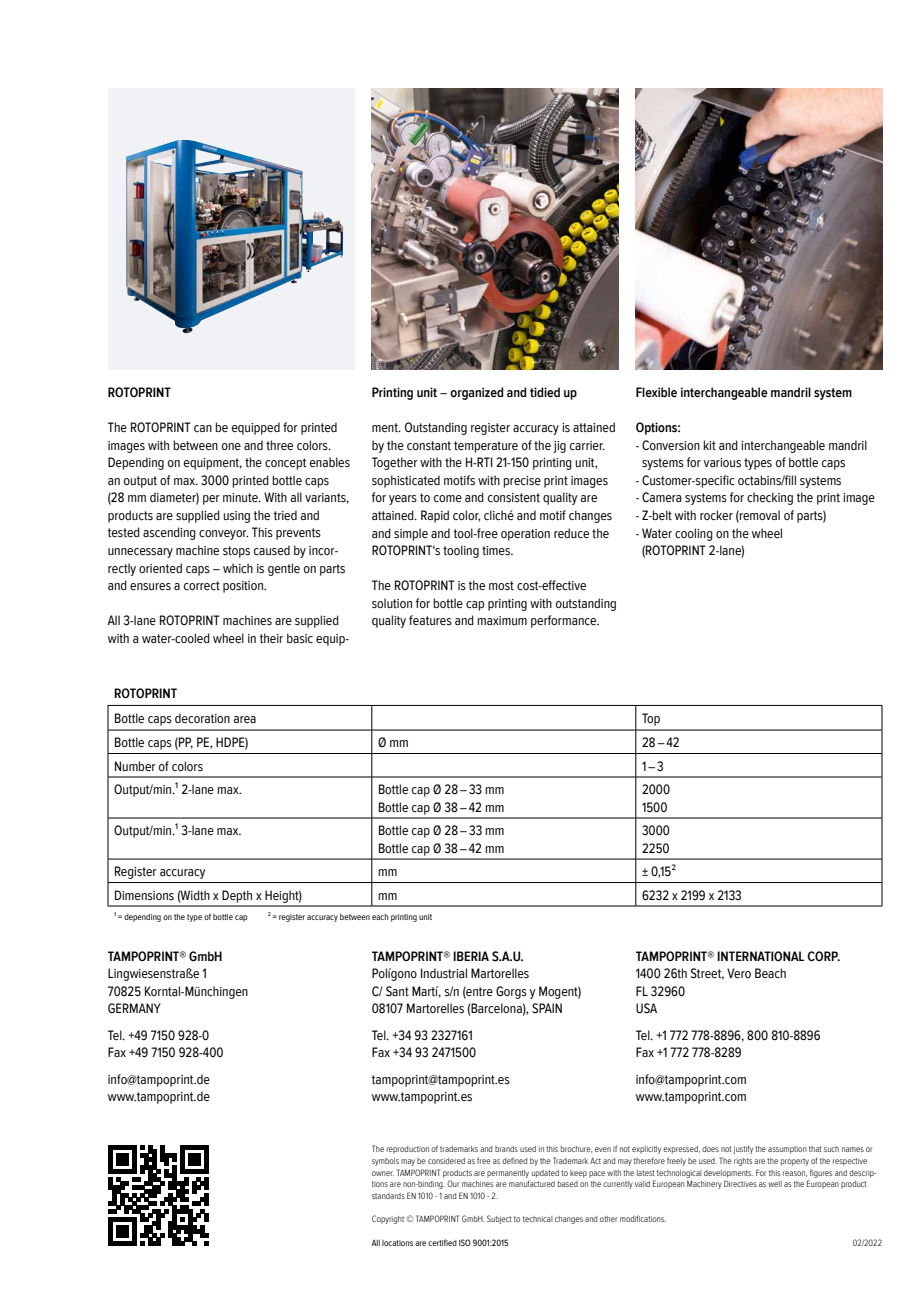  I want to click on Subject, so click(499, 1219).
